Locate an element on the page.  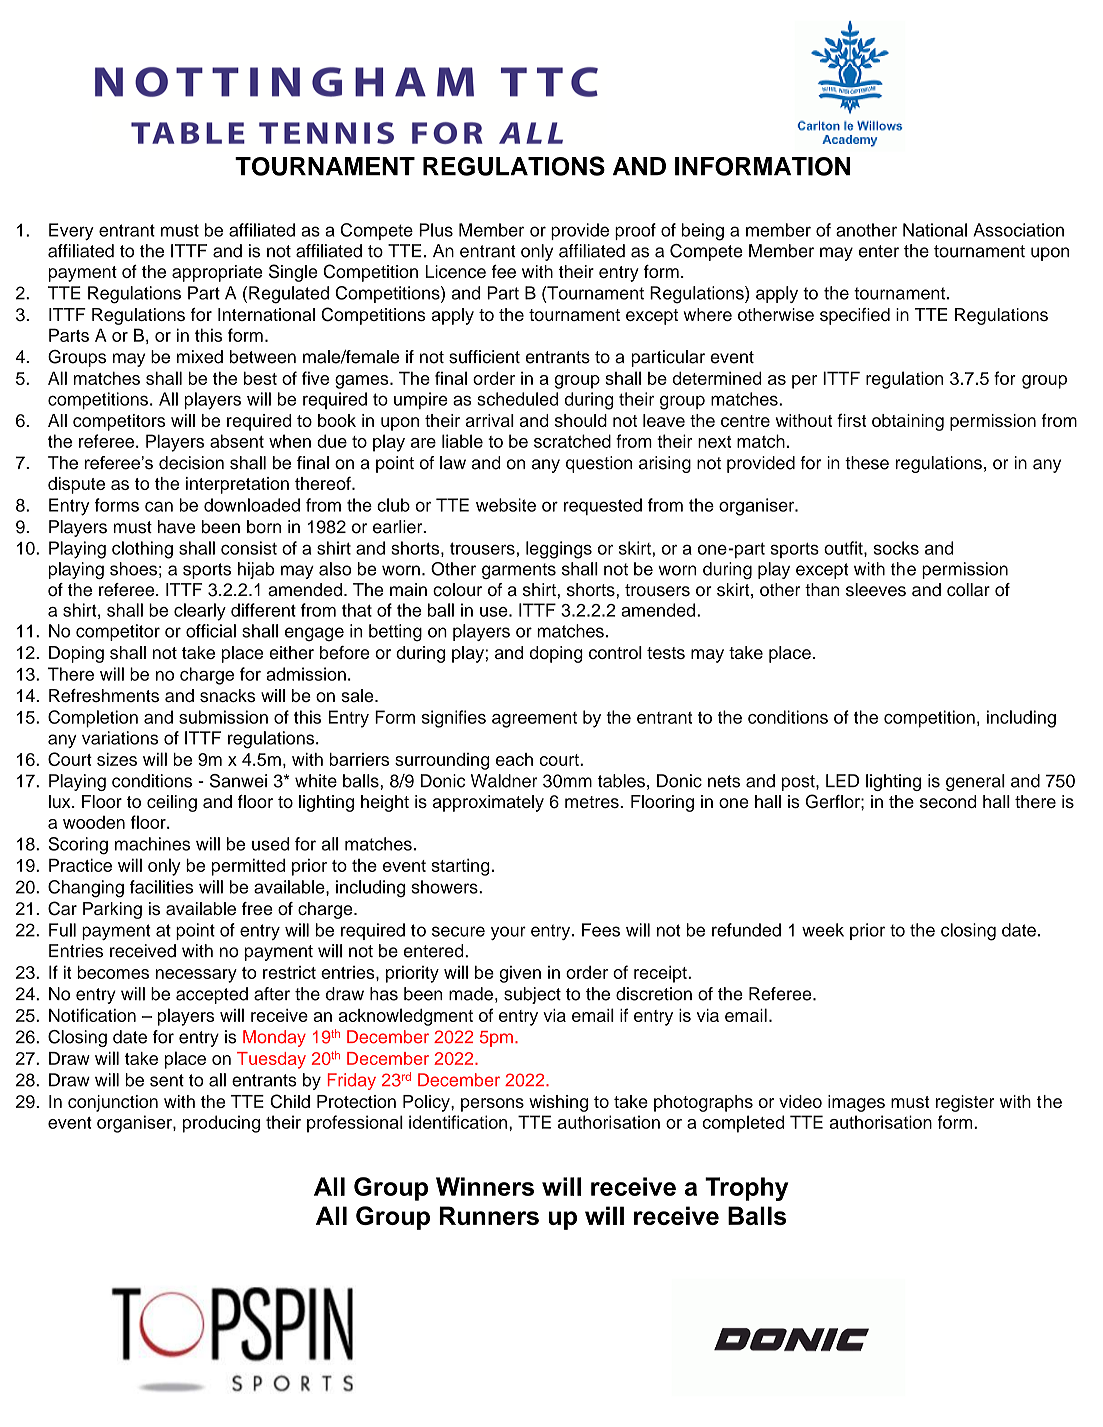
producing is located at coordinates (221, 1124).
